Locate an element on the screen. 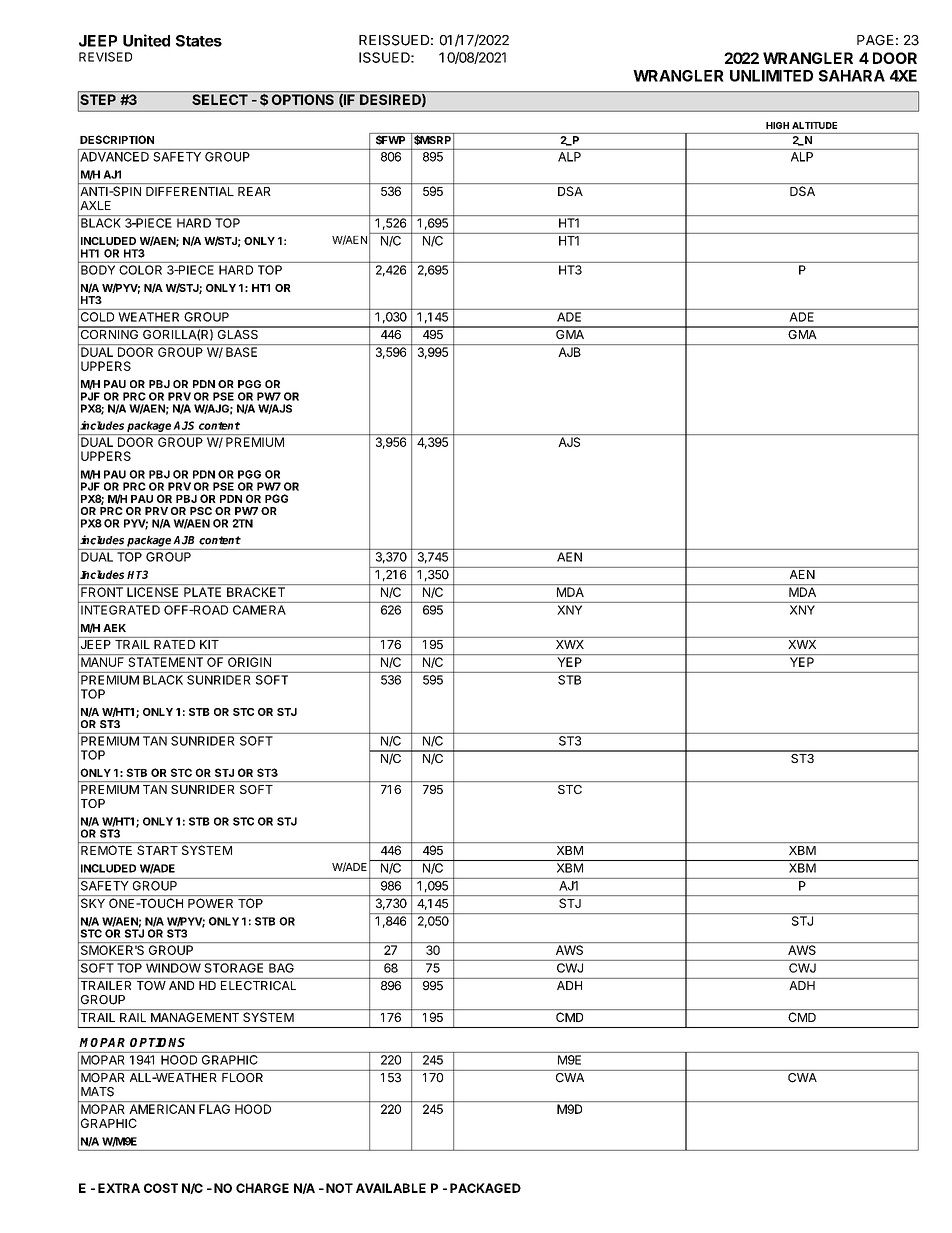 The image size is (952, 1233). ORIGIN is located at coordinates (249, 662).
